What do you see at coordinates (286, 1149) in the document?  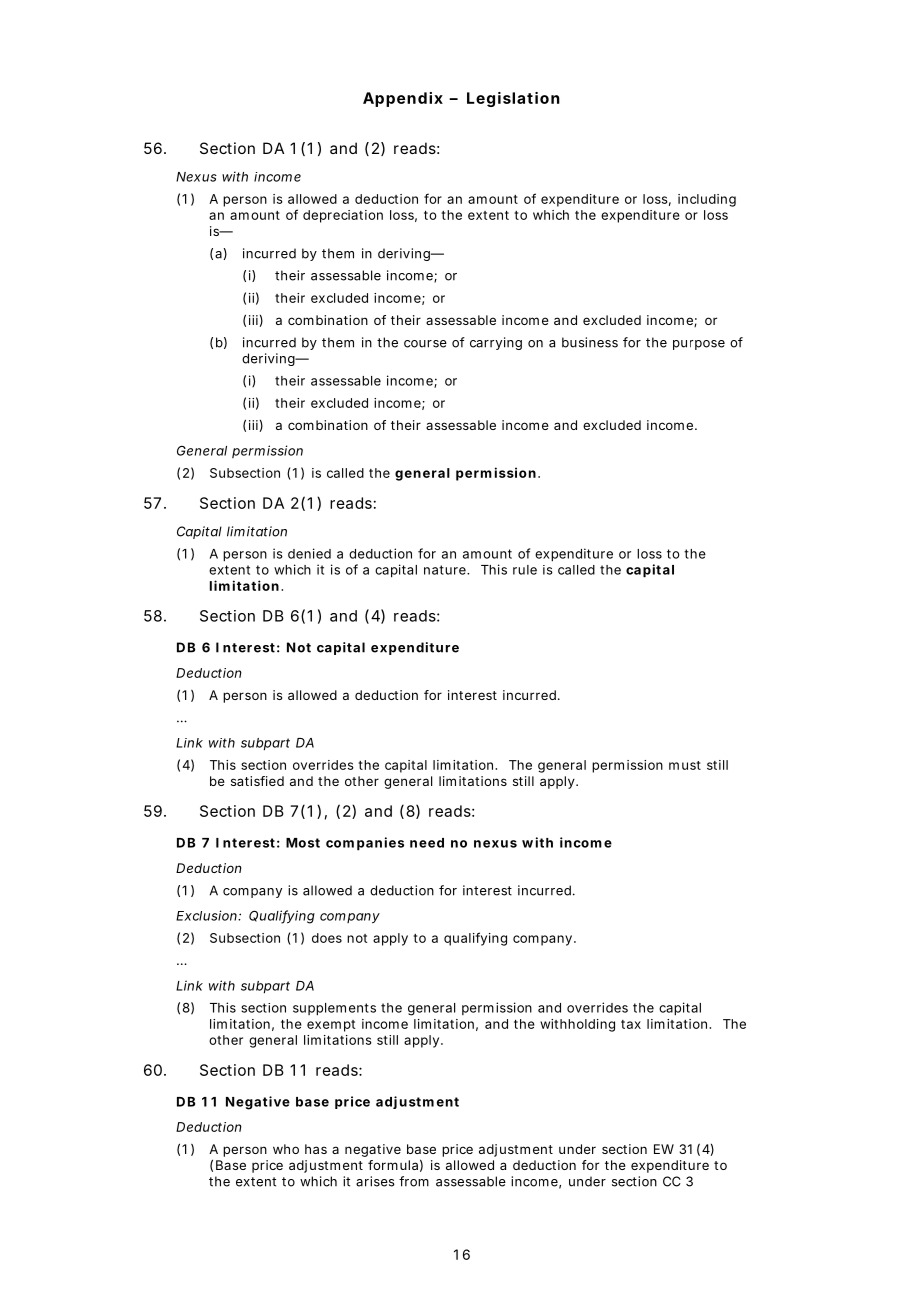 I see `who` at bounding box center [286, 1149].
